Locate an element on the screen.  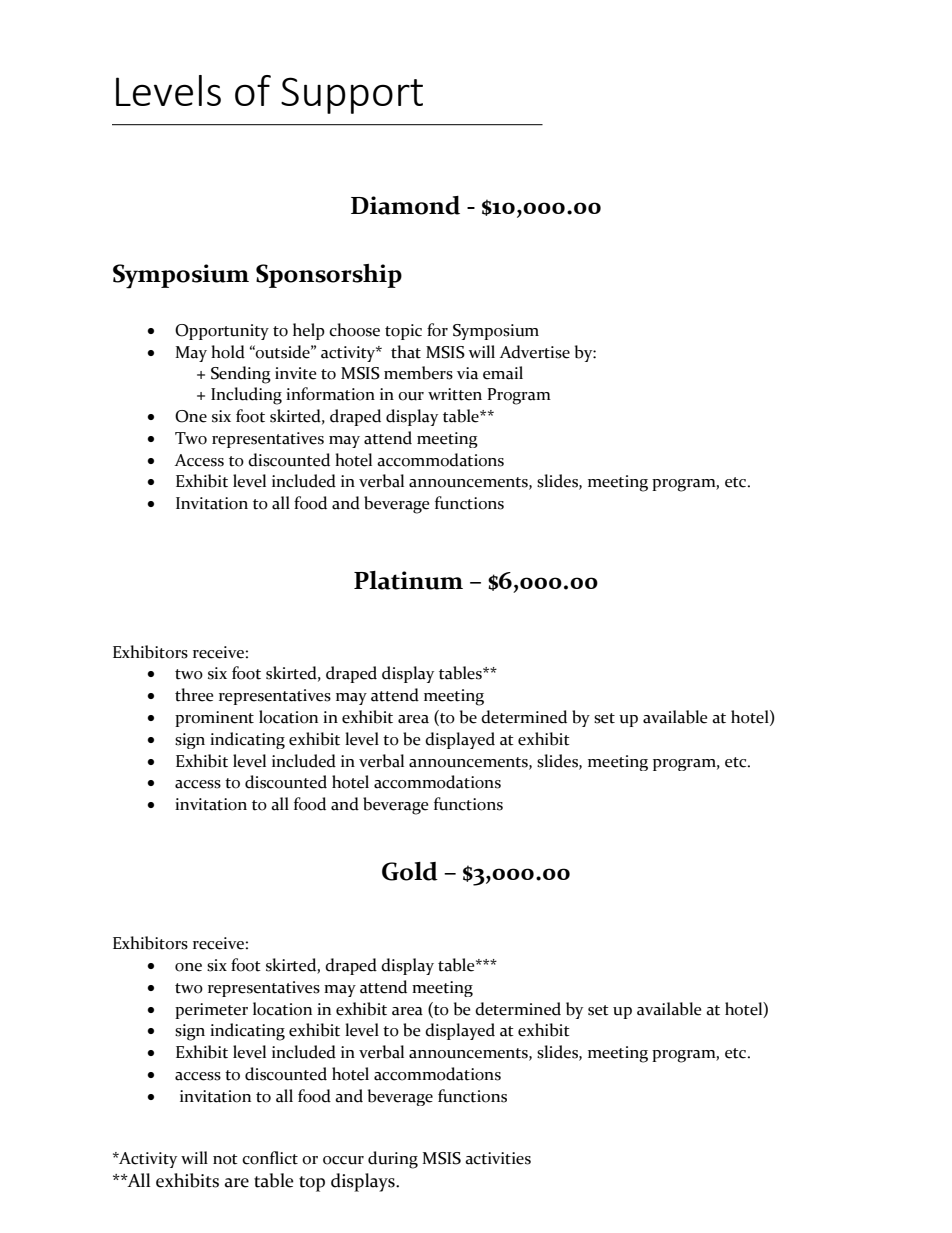
not is located at coordinates (225, 1159).
